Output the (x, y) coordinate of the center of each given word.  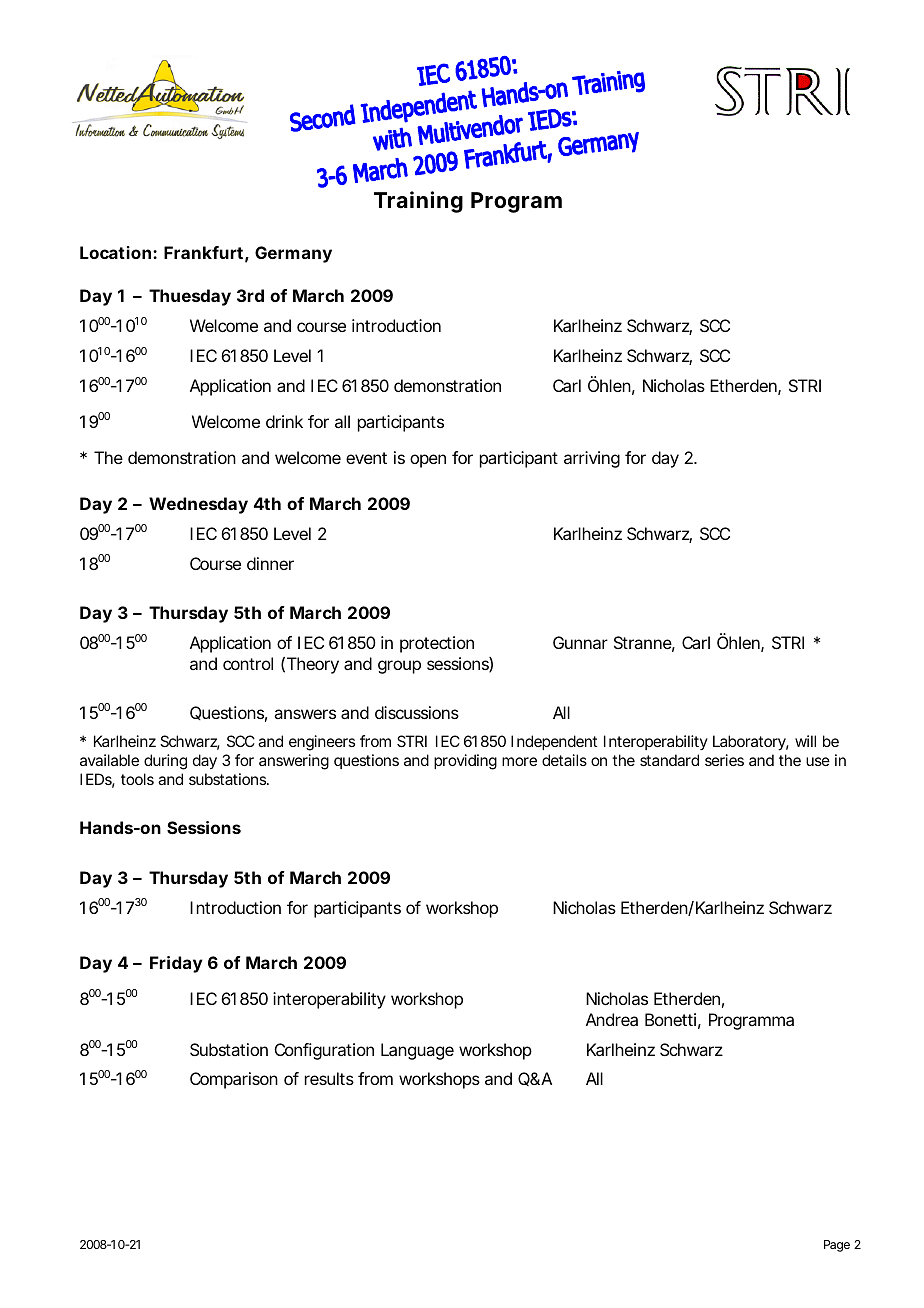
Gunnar (580, 642)
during (165, 762)
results (329, 1078)
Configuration (324, 1051)
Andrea (612, 1019)
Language (417, 1051)
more (519, 761)
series (724, 760)
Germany (293, 254)
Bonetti (670, 1019)
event (366, 458)
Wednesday (198, 505)
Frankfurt (203, 252)
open (428, 461)
